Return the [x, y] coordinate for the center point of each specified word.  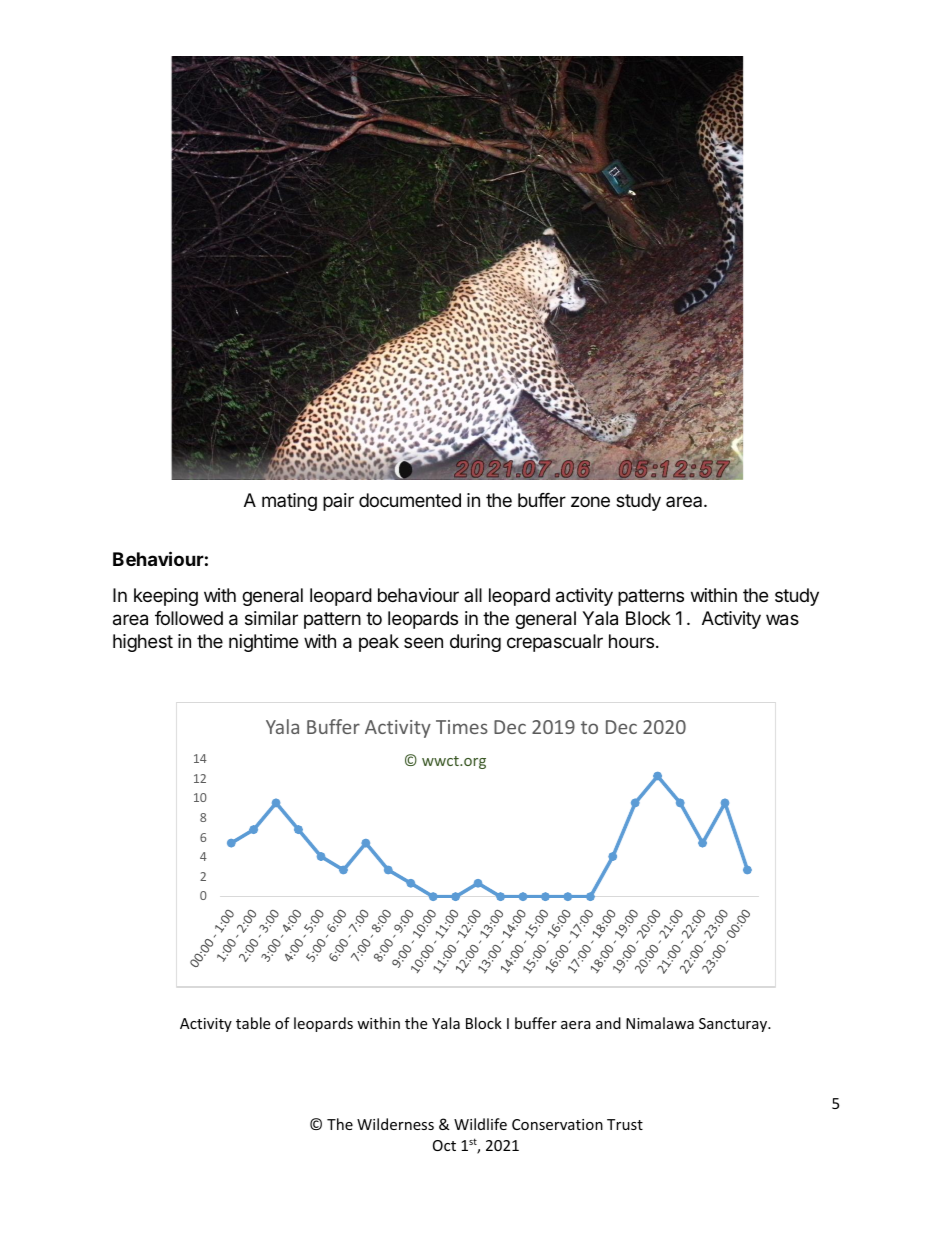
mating [289, 502]
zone [590, 501]
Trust [625, 1124]
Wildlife [480, 1124]
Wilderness [395, 1124]
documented [410, 500]
